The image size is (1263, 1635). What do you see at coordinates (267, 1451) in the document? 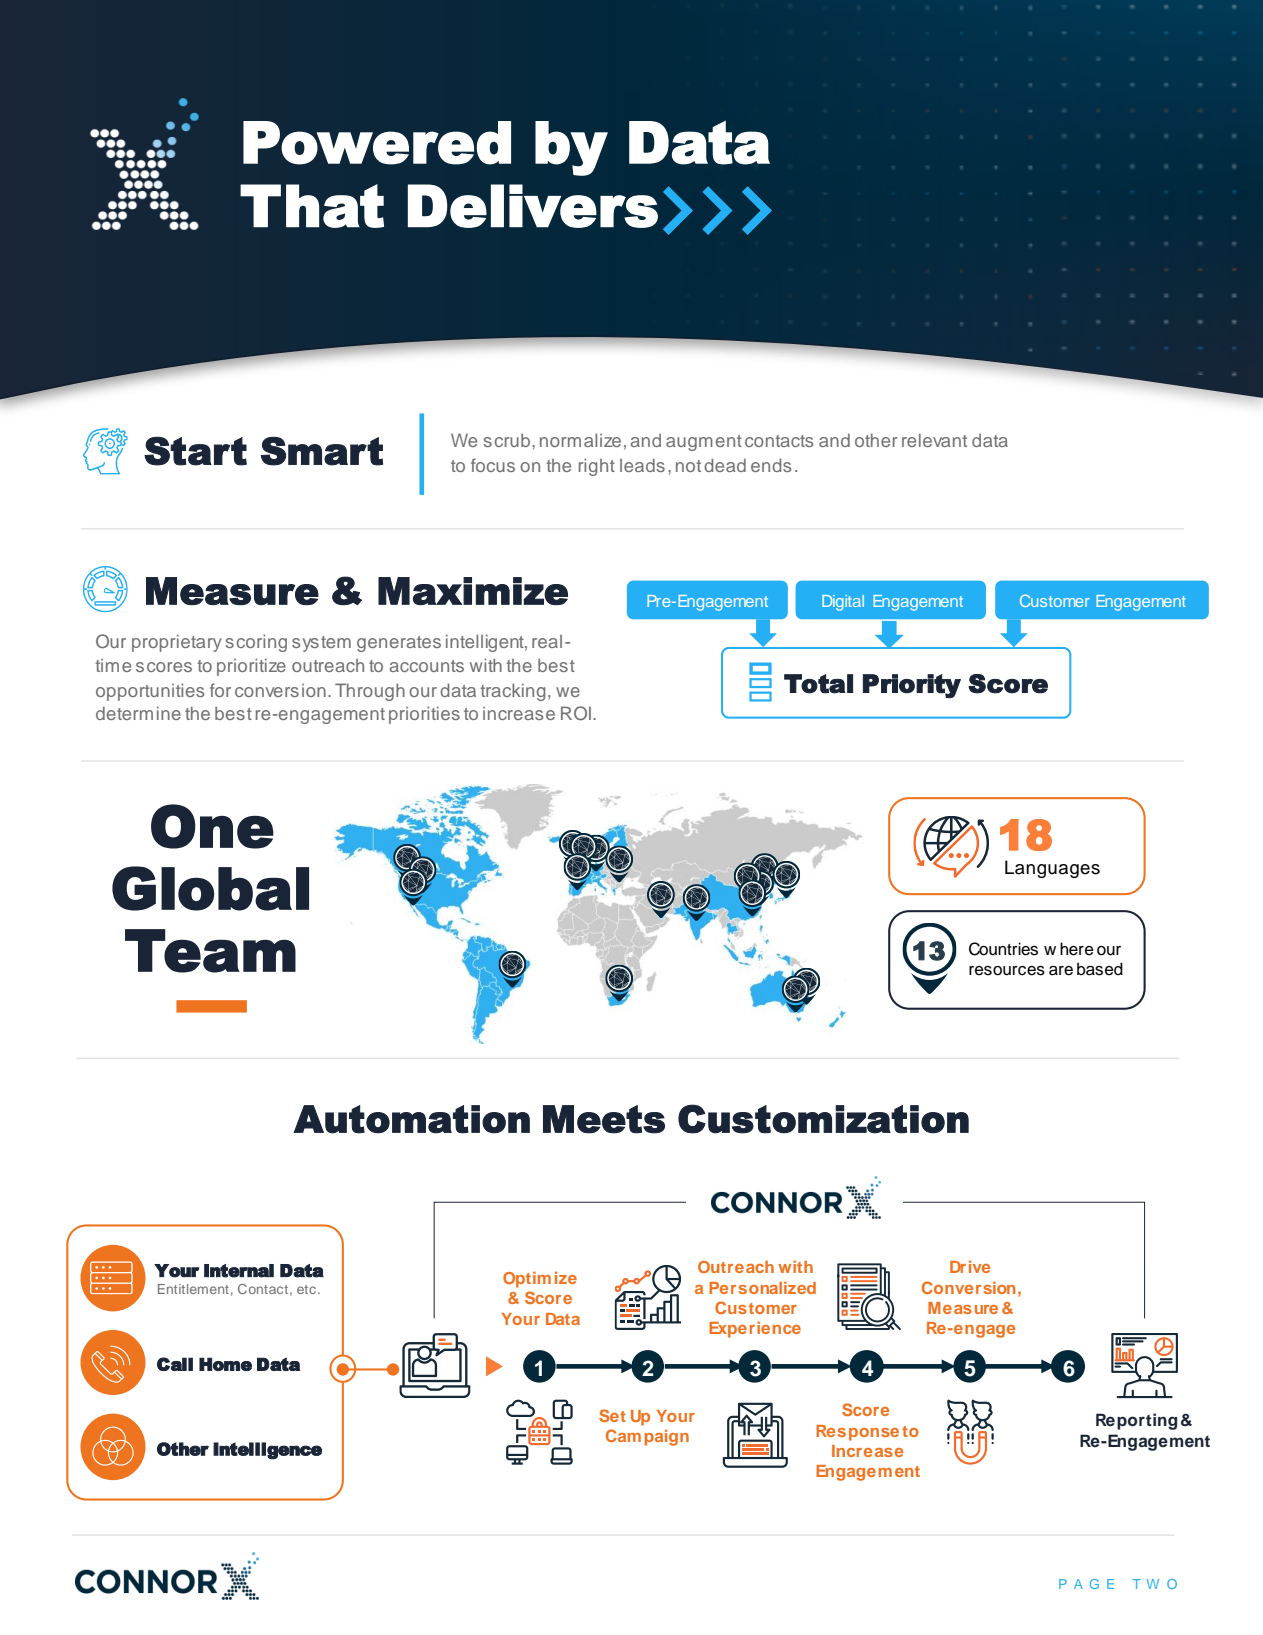
I see `Intelligence` at bounding box center [267, 1451].
